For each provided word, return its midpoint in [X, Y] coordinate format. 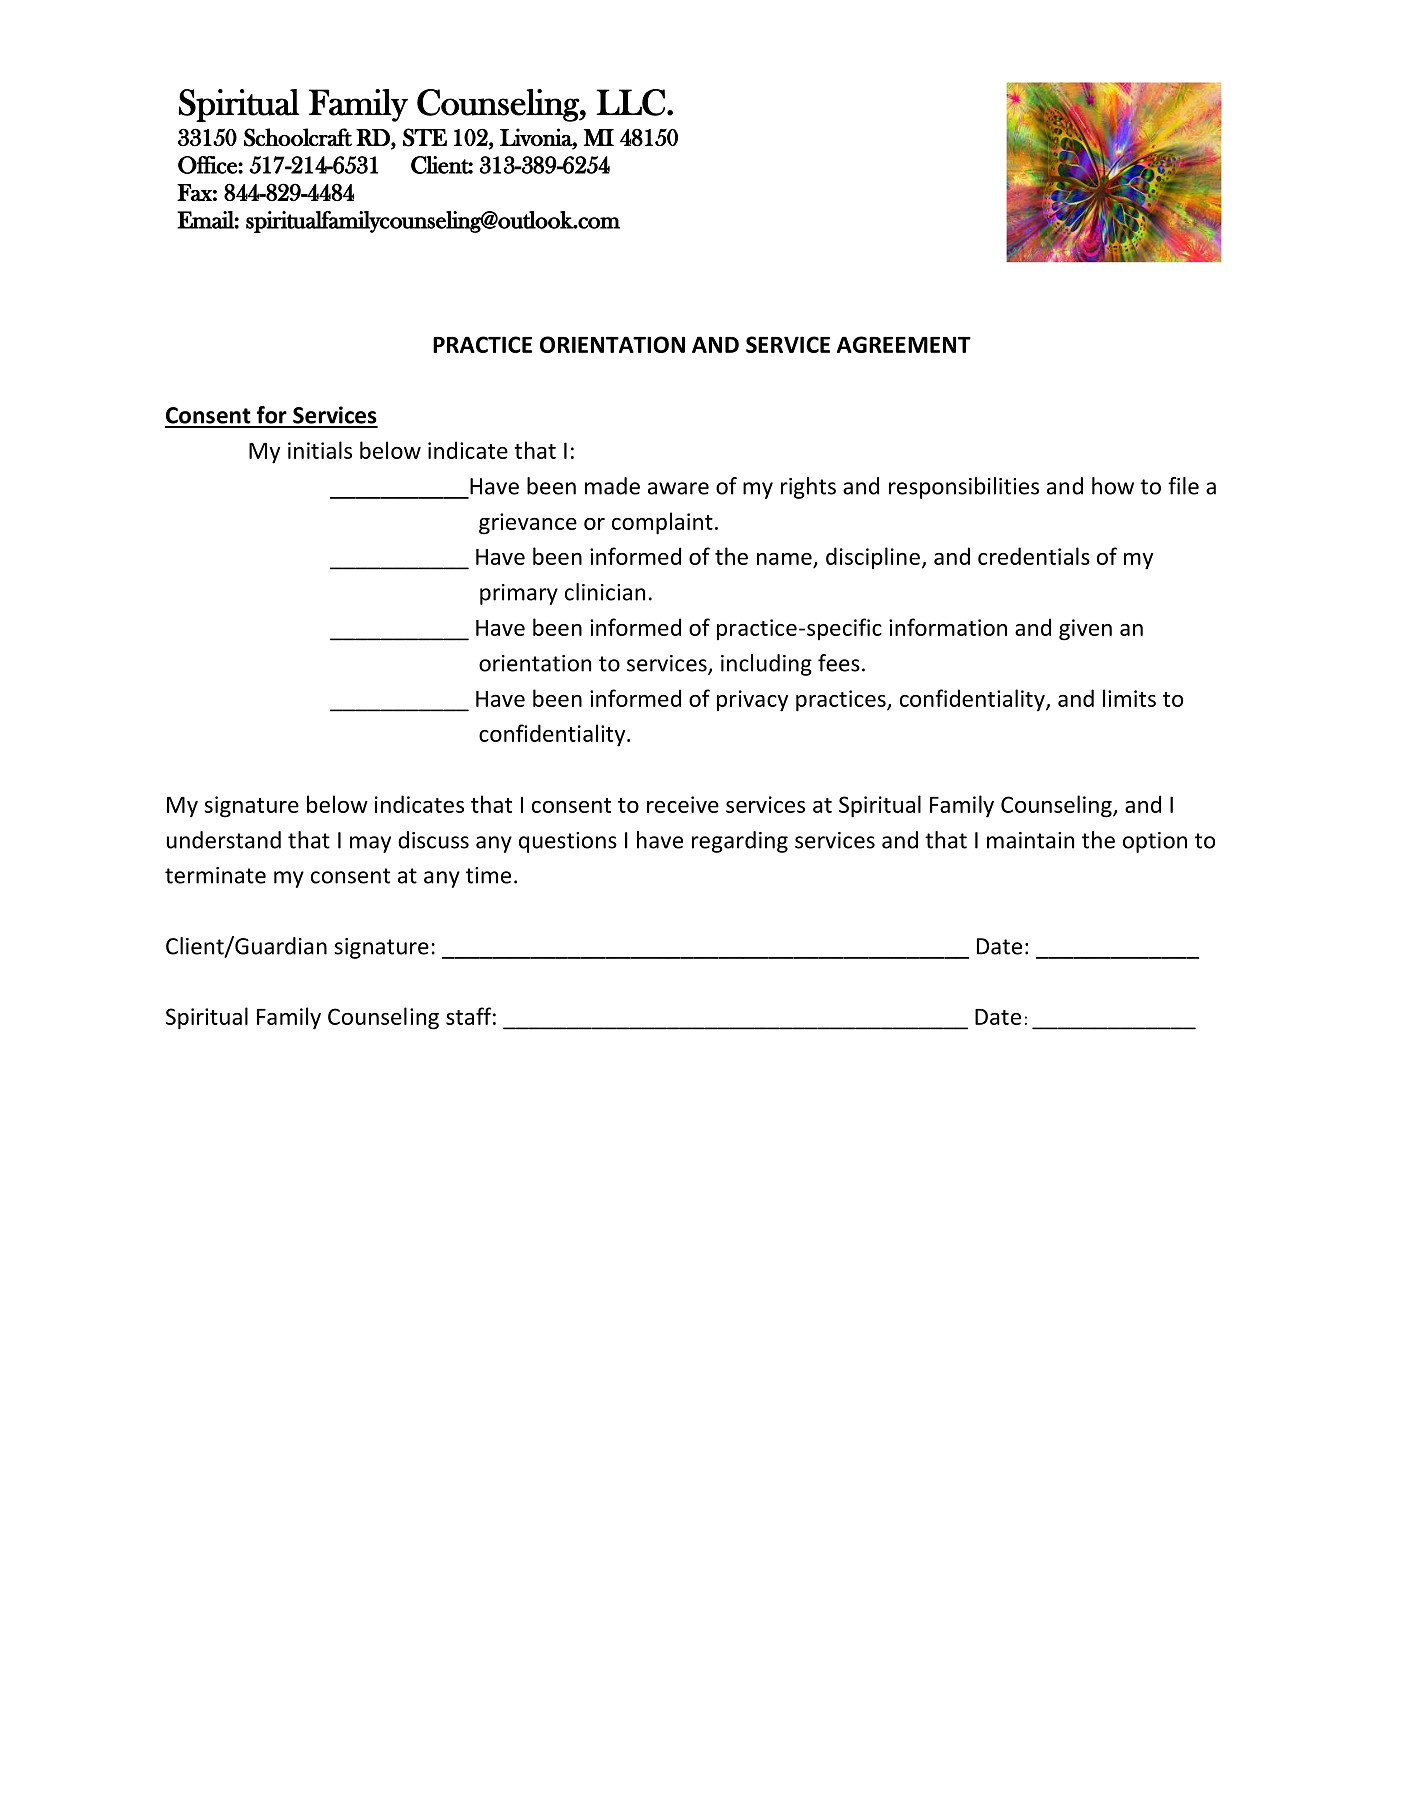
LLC [630, 102]
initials [320, 450]
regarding [740, 842]
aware [678, 488]
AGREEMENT [904, 344]
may [370, 844]
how [1113, 486]
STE [425, 137]
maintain [1030, 840]
